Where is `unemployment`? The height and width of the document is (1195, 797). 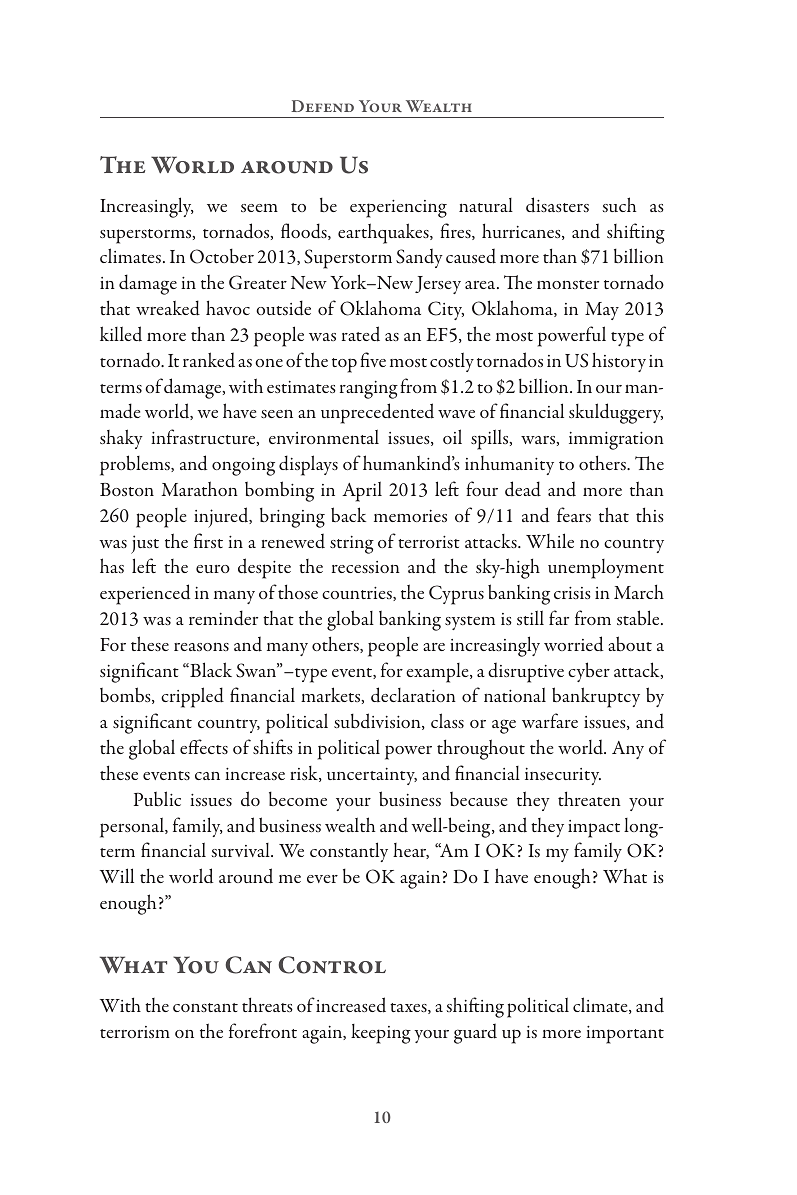 unemployment is located at coordinates (606, 569).
